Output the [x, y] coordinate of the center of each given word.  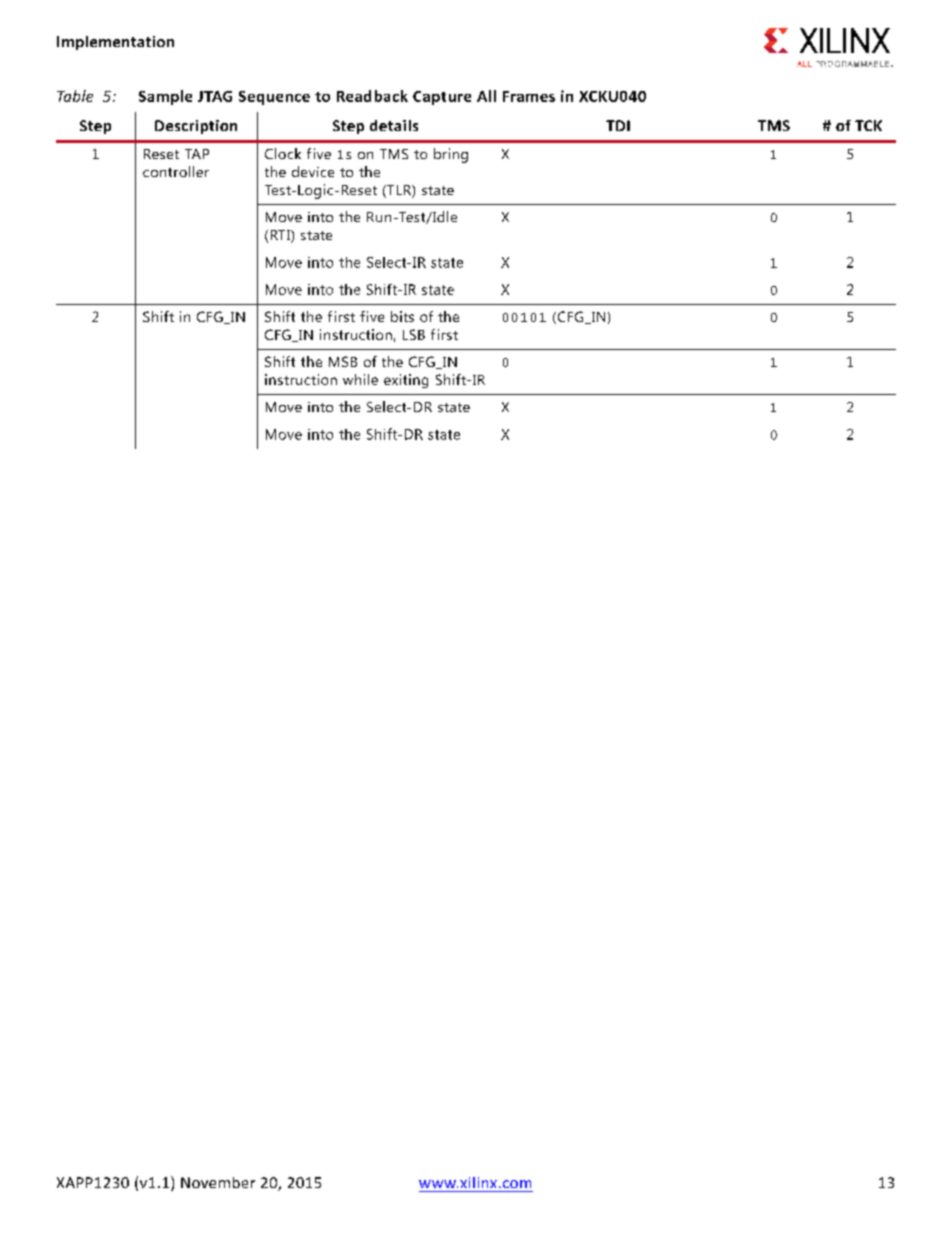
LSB [414, 334]
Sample [165, 97]
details [394, 125]
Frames [529, 96]
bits [402, 316]
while [360, 379]
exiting [406, 381]
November [218, 1182]
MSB [343, 361]
